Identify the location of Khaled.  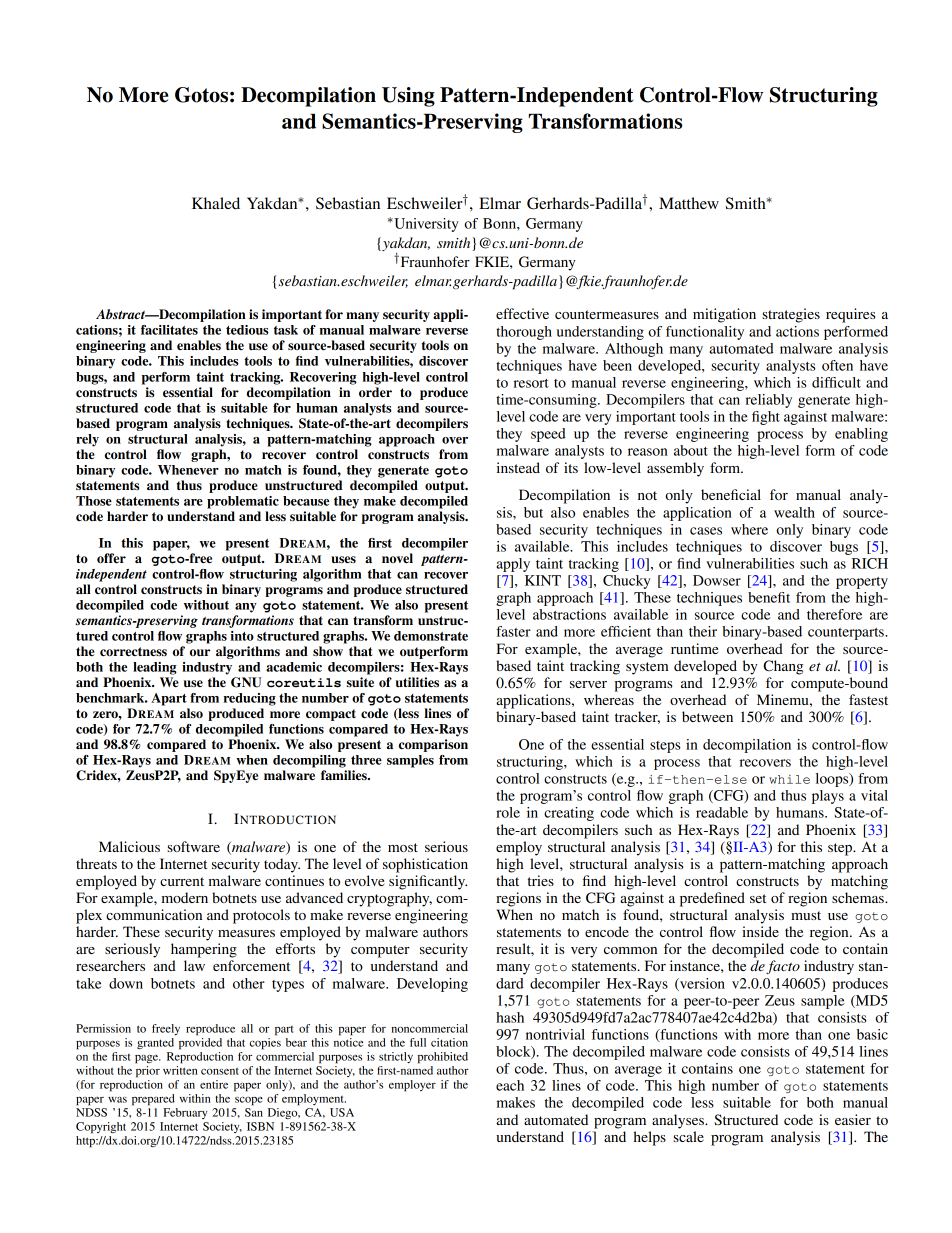
(216, 203).
